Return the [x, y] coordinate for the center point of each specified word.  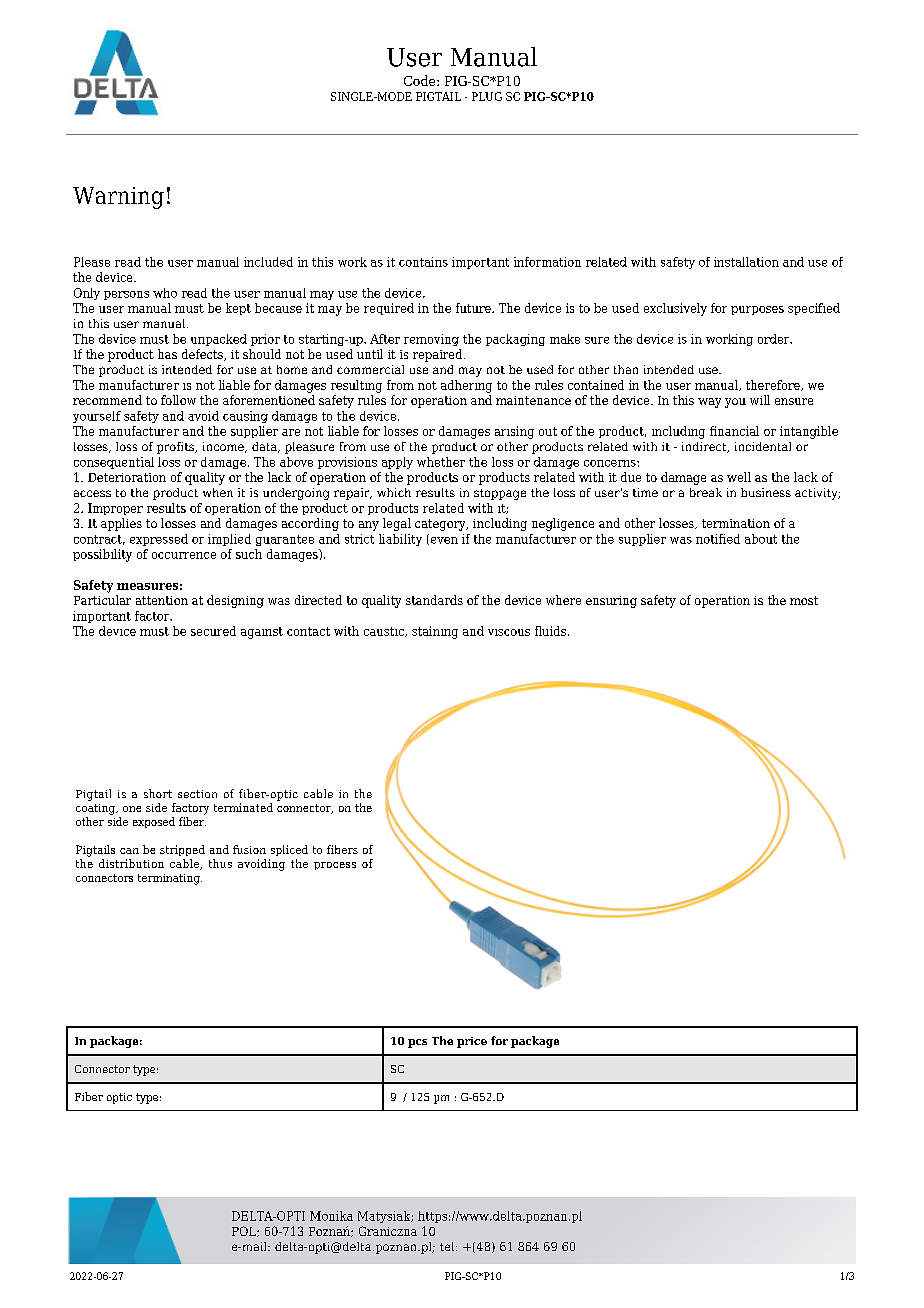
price [472, 1042]
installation [746, 262]
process [335, 866]
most [804, 600]
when [218, 492]
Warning [118, 198]
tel [448, 1246]
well [739, 477]
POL [245, 1231]
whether [441, 462]
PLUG [487, 96]
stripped [182, 850]
